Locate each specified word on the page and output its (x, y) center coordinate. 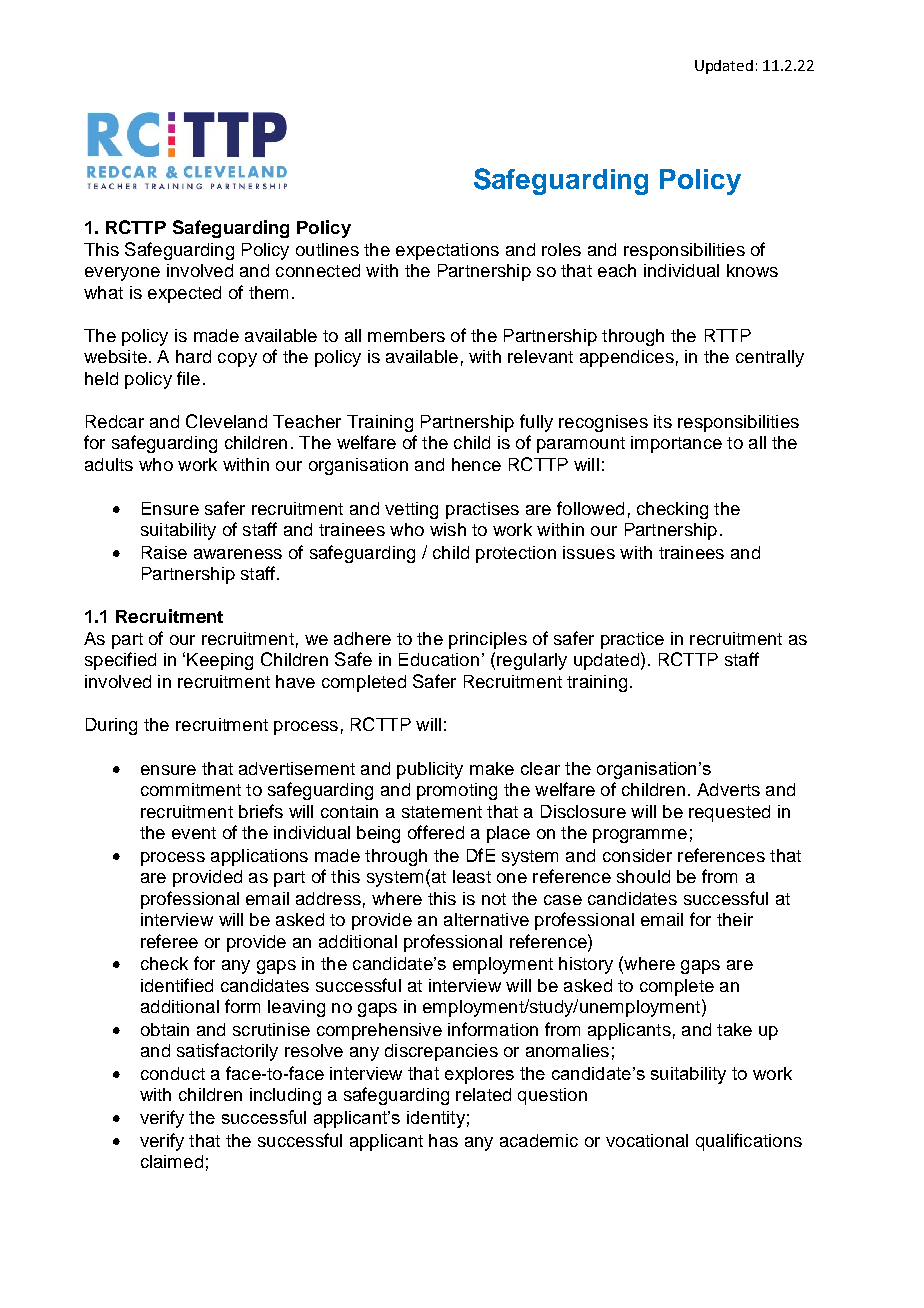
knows (752, 270)
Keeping (220, 661)
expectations (447, 251)
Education (439, 659)
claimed (172, 1161)
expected (184, 294)
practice (632, 640)
